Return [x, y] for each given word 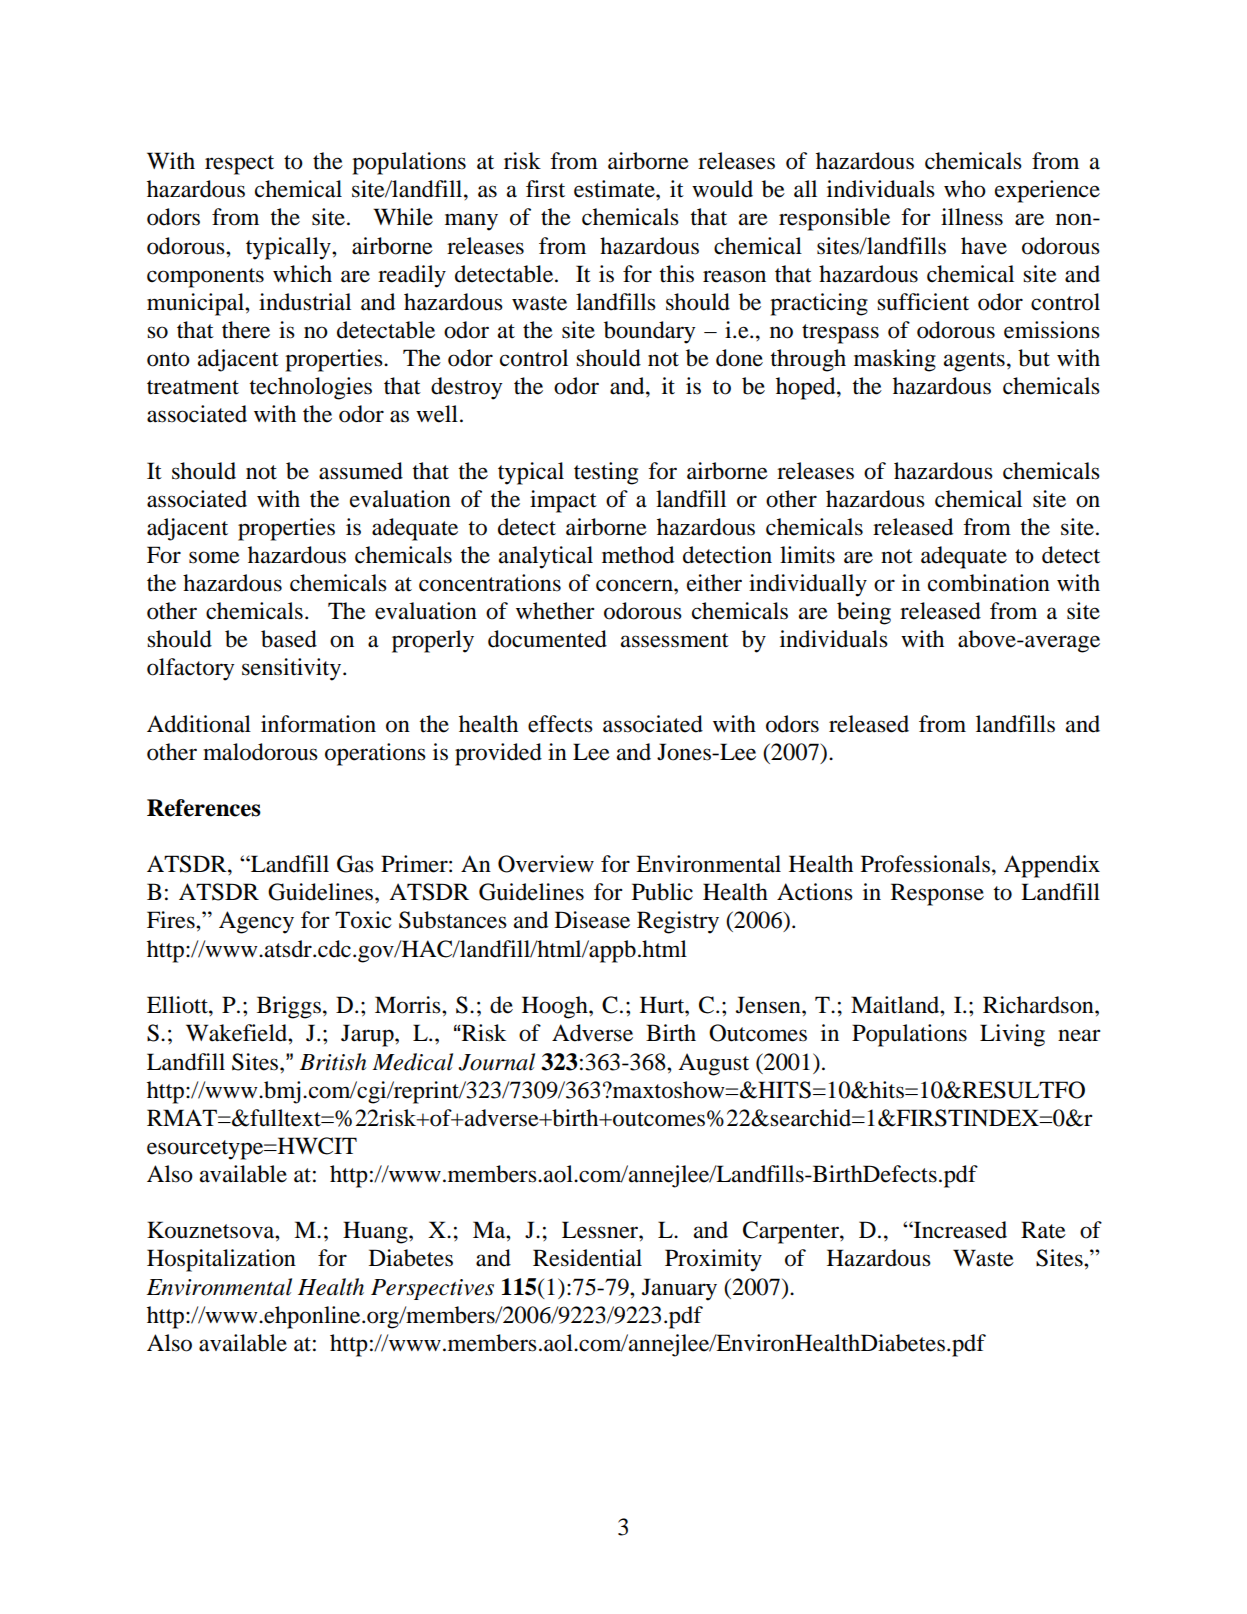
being [864, 613]
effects [560, 724]
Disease [592, 920]
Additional [199, 724]
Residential [587, 1258]
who [965, 189]
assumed [361, 471]
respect [239, 165]
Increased [959, 1230]
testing [606, 473]
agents [974, 362]
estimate [615, 189]
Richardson [1039, 1005]
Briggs [289, 1007]
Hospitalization [221, 1260]
